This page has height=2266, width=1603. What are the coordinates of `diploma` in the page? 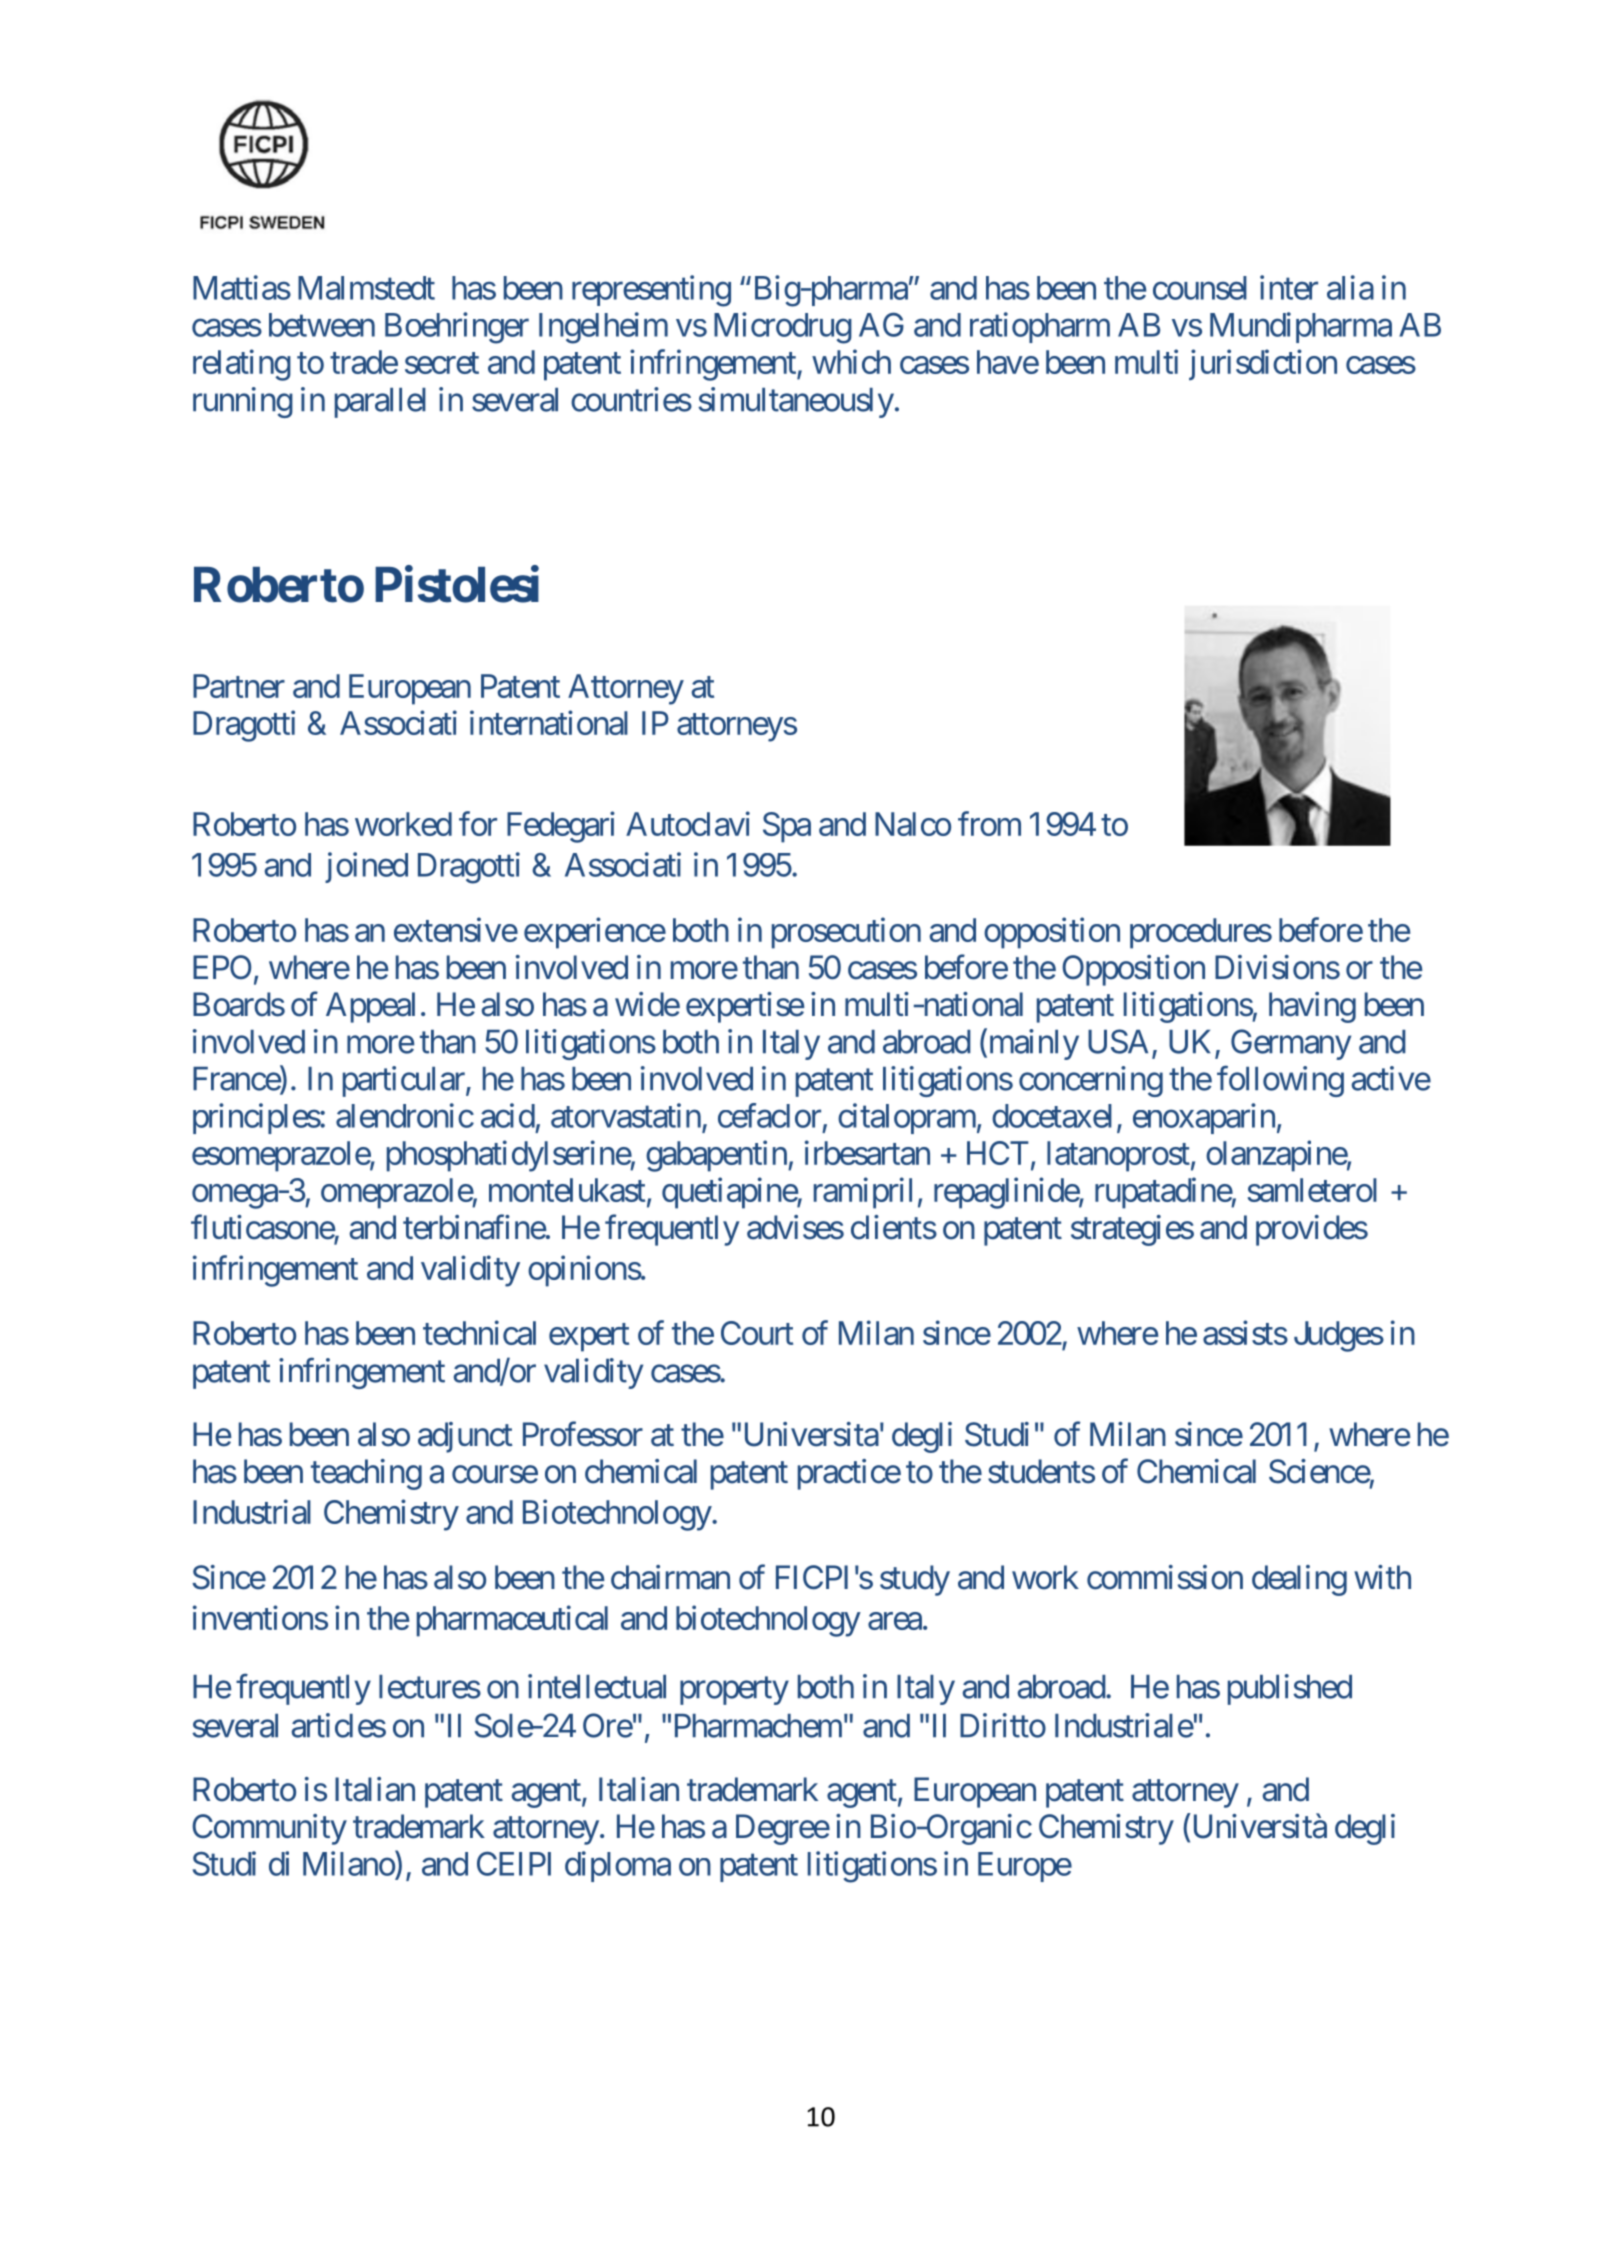 It's located at (618, 1866).
